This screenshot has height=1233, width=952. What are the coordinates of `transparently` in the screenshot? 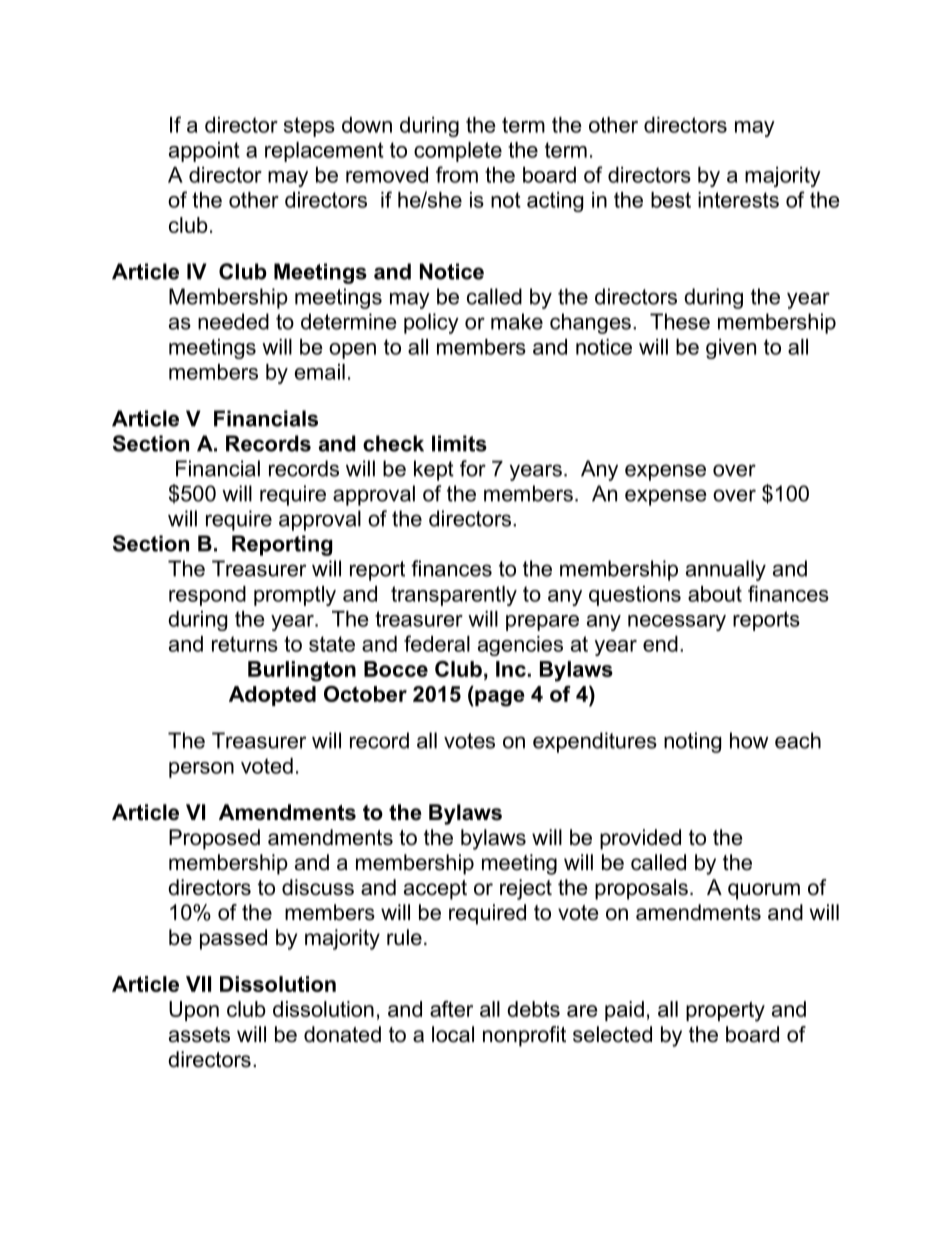 It's located at (454, 596).
